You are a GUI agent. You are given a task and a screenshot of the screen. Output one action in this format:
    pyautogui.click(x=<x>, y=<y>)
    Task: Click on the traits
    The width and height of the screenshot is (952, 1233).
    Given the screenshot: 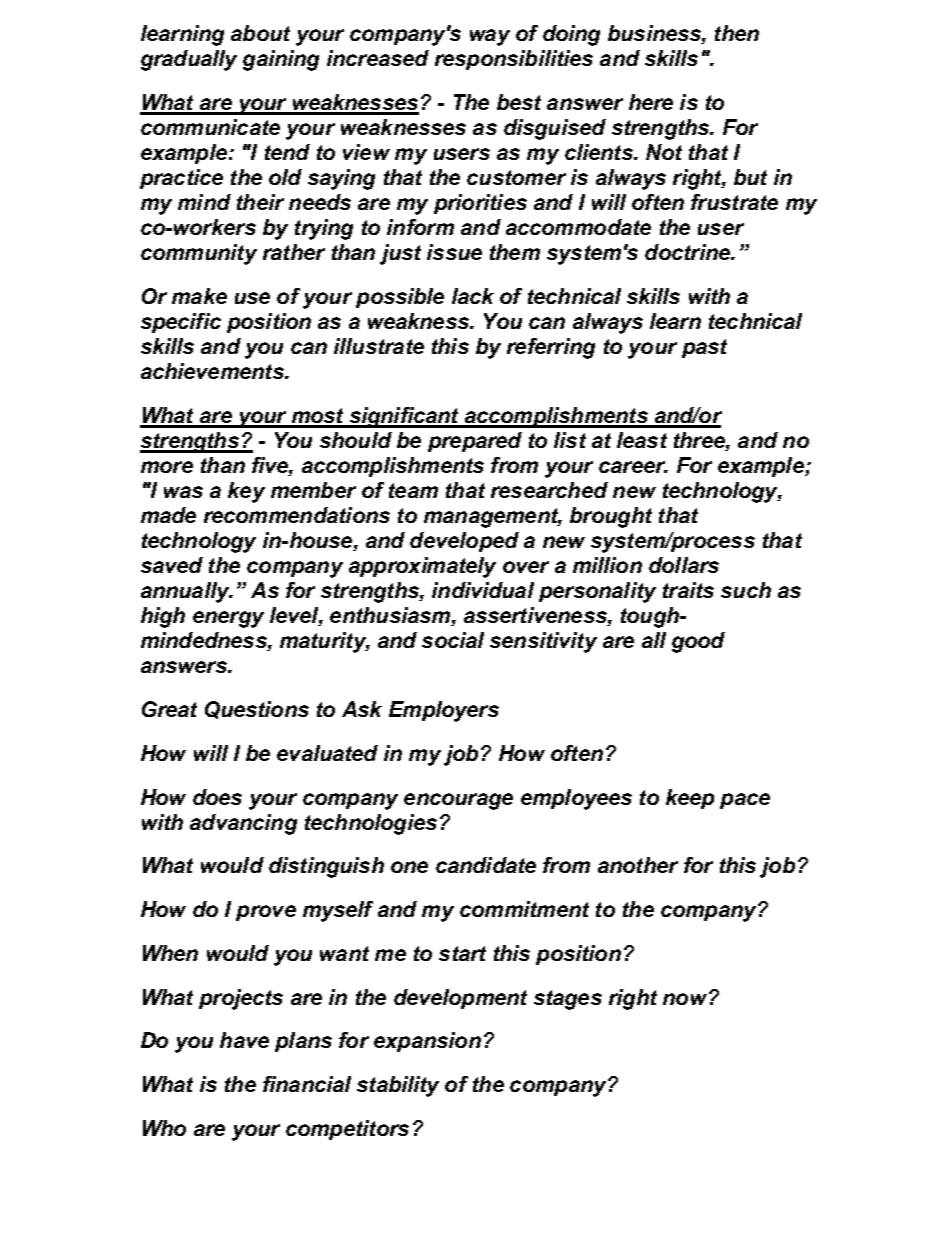 What is the action you would take?
    pyautogui.click(x=688, y=590)
